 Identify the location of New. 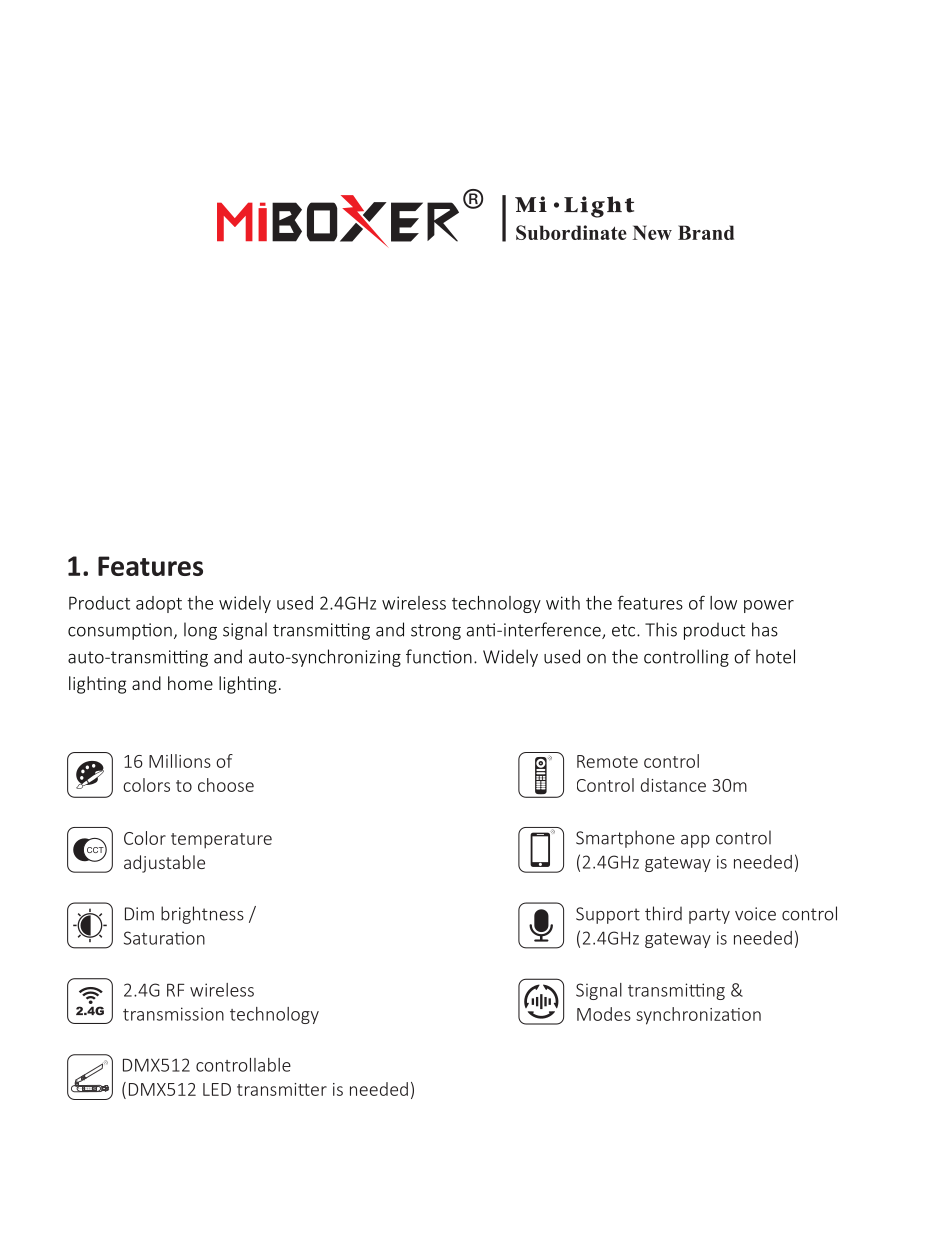
(652, 232).
